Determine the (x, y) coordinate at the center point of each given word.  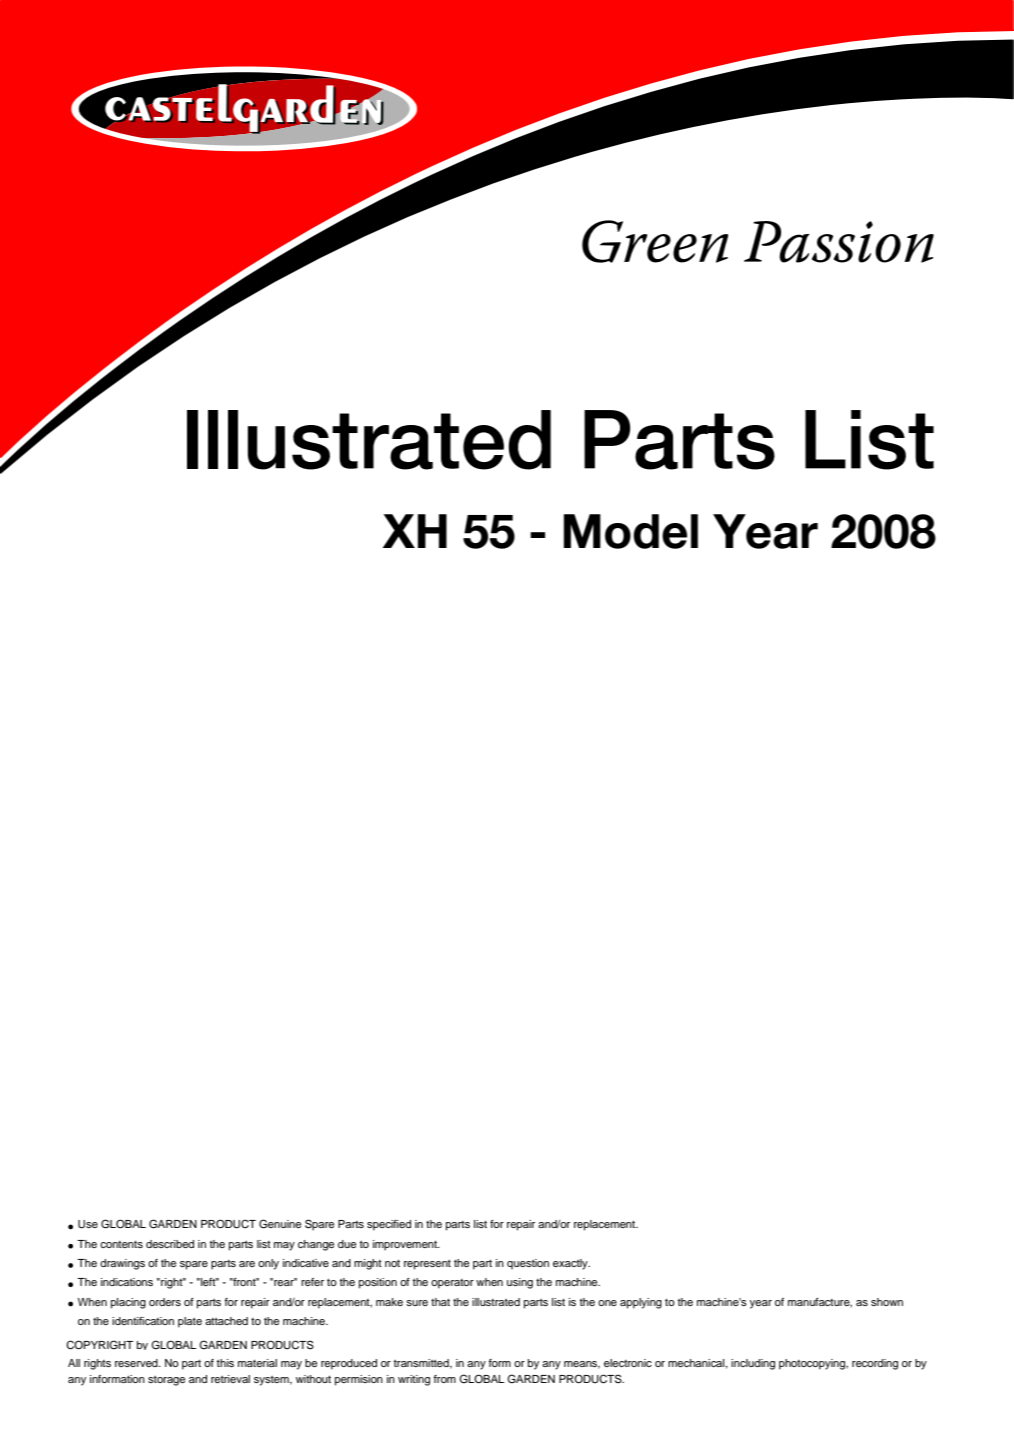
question (528, 1264)
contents (121, 1244)
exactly (571, 1264)
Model (631, 531)
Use (88, 1224)
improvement (406, 1245)
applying (641, 1303)
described (170, 1244)
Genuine (280, 1224)
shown (887, 1302)
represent (427, 1264)
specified (389, 1225)
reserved (137, 1363)
